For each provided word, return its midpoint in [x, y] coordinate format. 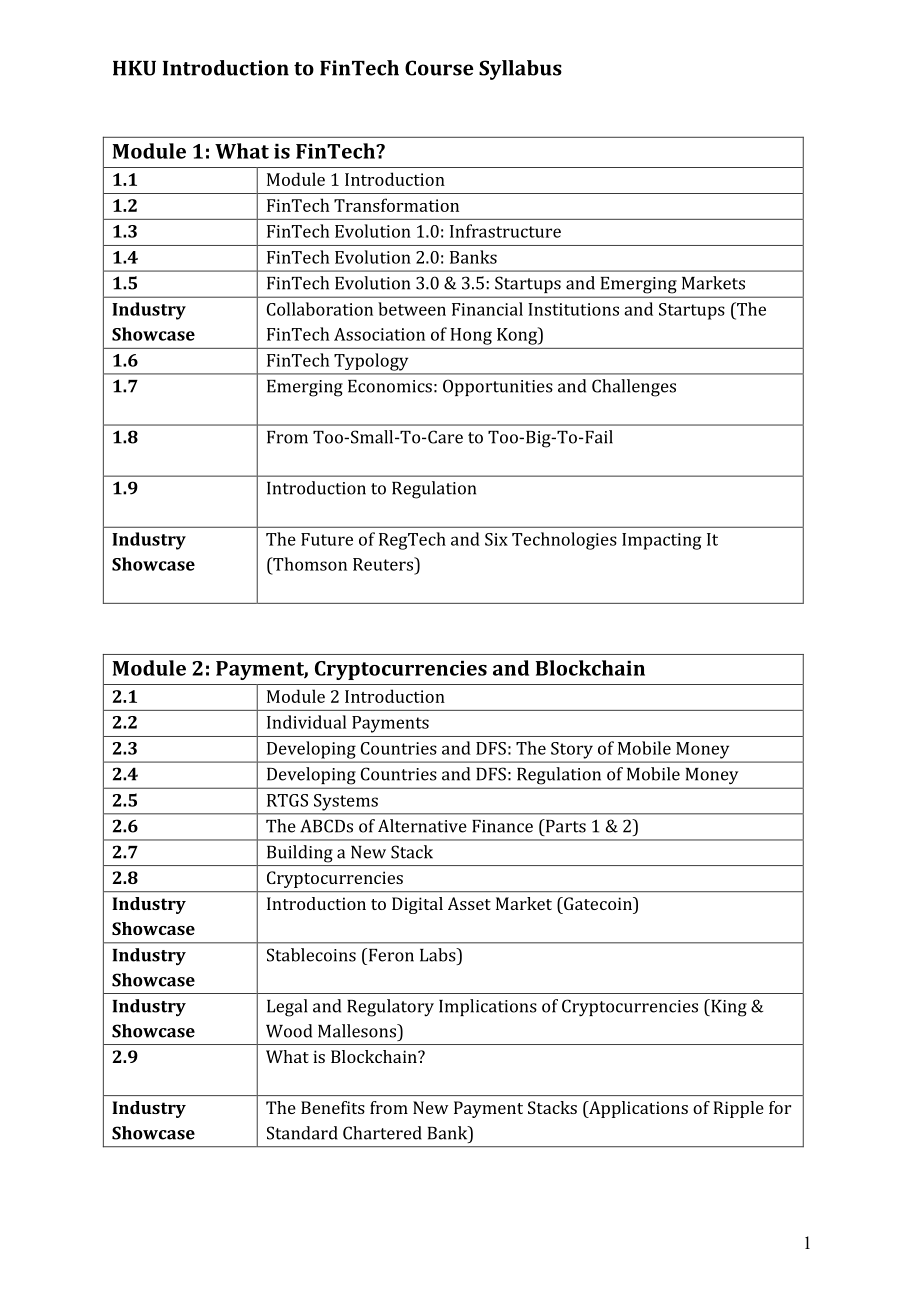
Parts [564, 826]
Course [439, 68]
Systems [346, 802]
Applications [637, 1109]
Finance [502, 826]
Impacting [662, 541]
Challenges [634, 388]
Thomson [309, 564]
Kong [518, 336]
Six [496, 539]
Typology [371, 362]
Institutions [573, 309]
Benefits [333, 1107]
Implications [488, 1007]
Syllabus [520, 70]
